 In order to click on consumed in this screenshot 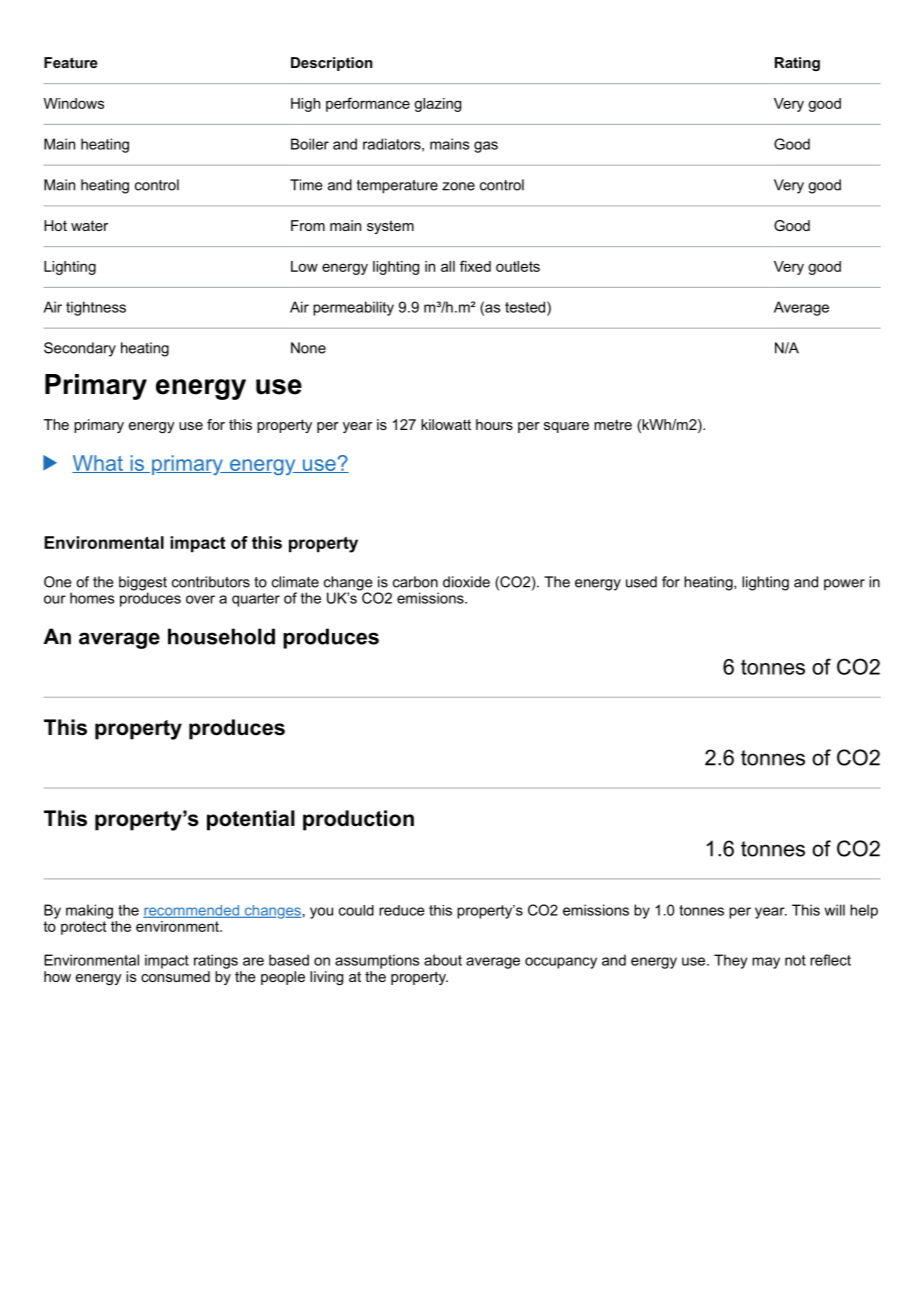, I will do `click(175, 975)`.
